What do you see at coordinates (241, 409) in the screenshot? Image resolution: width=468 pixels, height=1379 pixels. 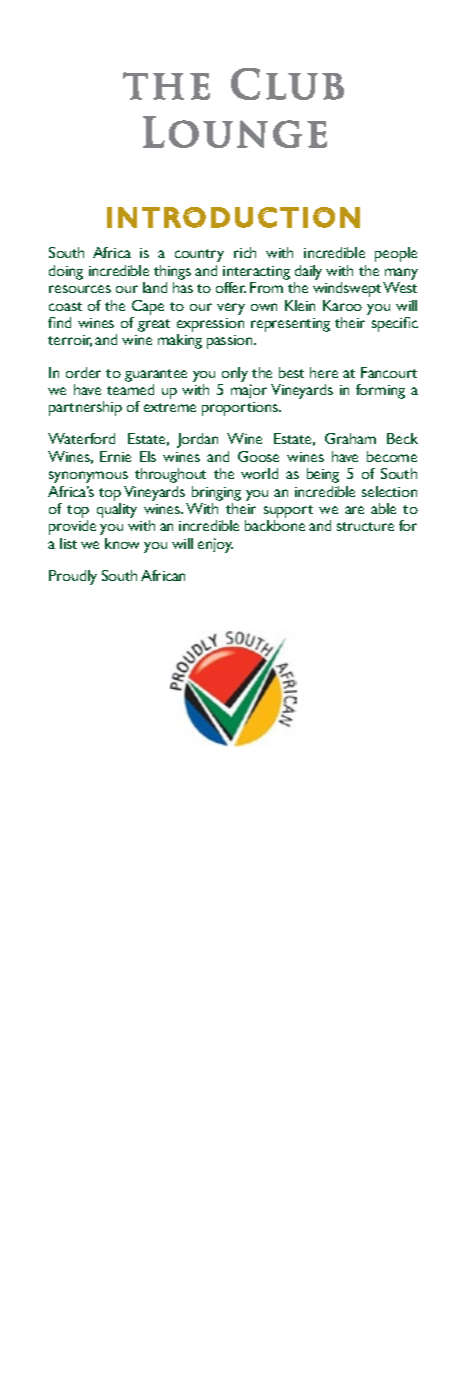 I see `proportions` at bounding box center [241, 409].
